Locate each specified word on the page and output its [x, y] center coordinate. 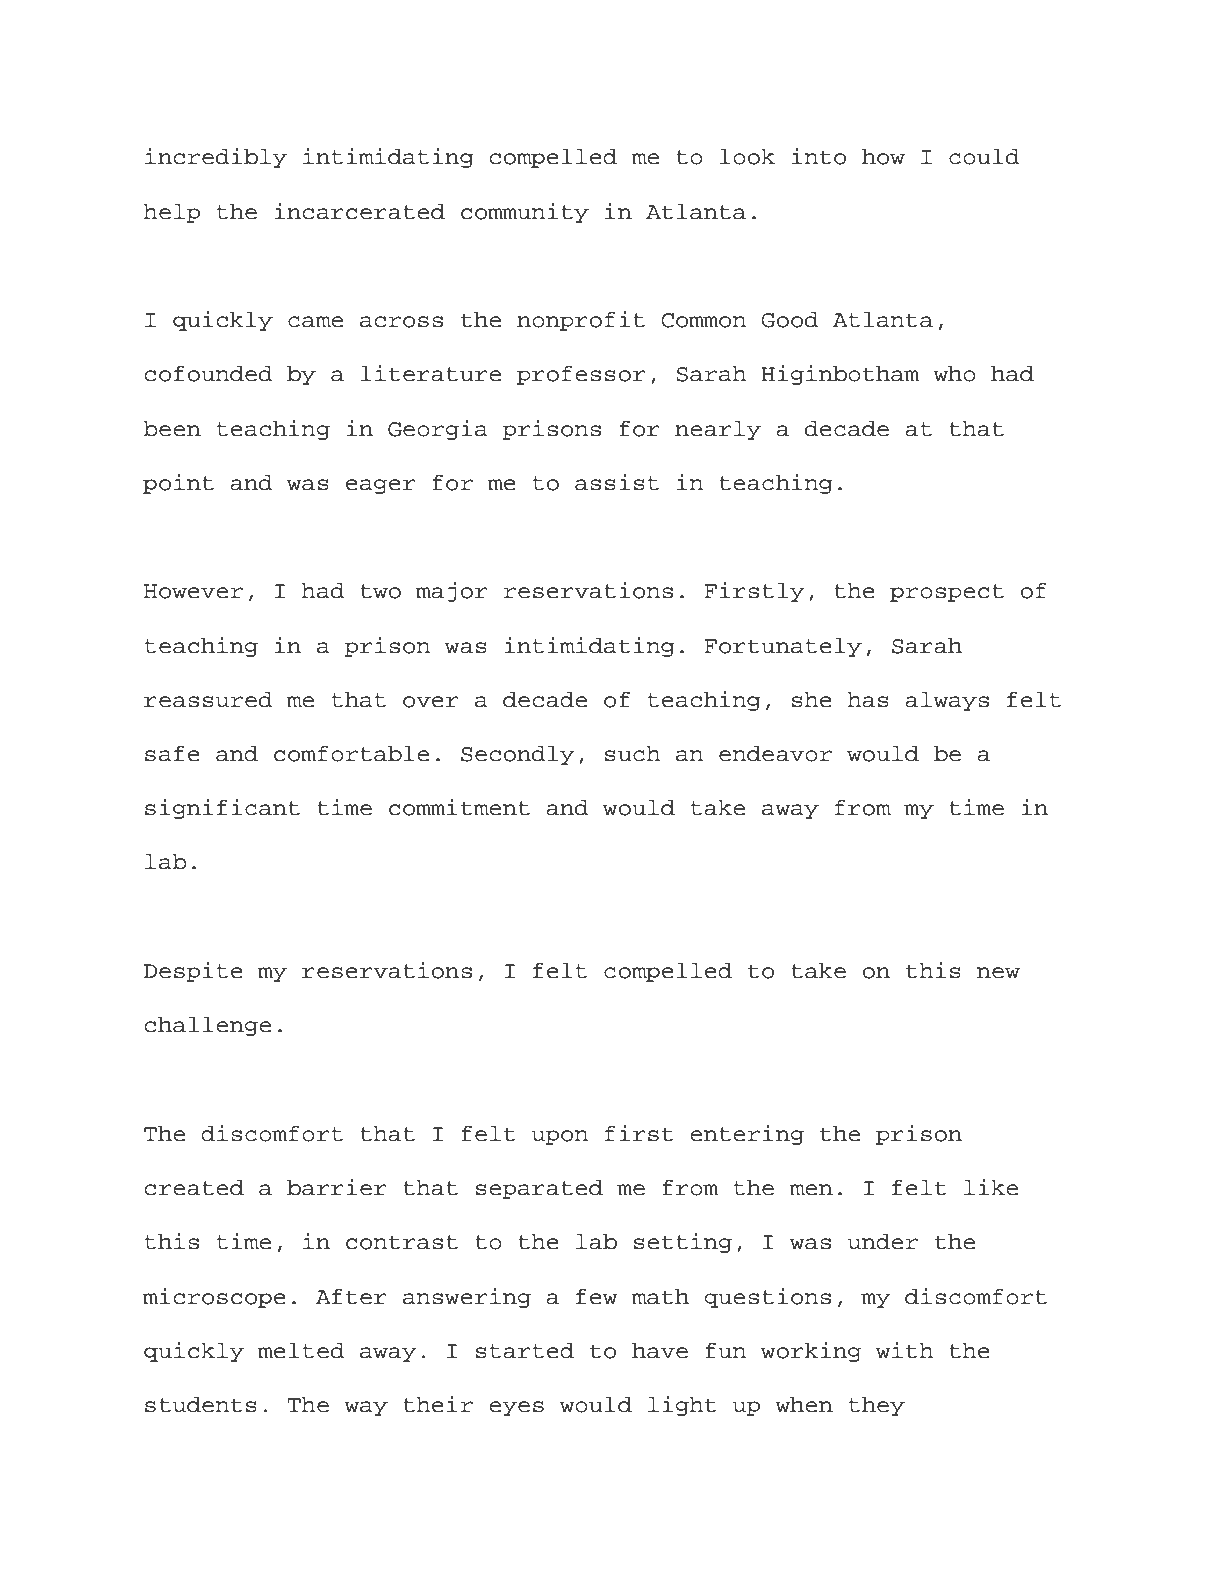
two [380, 591]
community [525, 213]
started [525, 1351]
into [819, 156]
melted [301, 1351]
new [998, 973]
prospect [947, 593]
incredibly [216, 158]
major [451, 592]
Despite [193, 972]
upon [560, 1137]
